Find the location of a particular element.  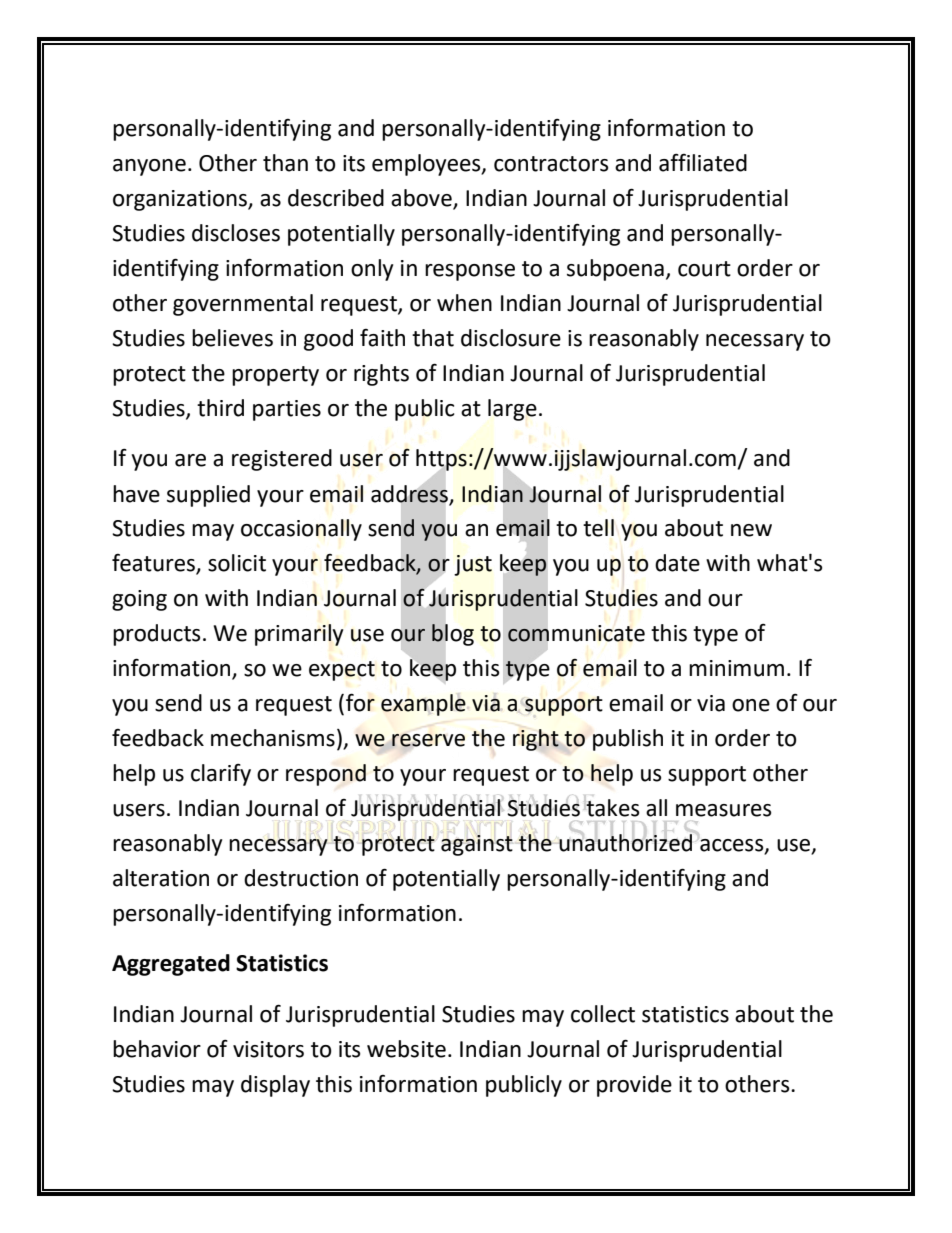

organizations is located at coordinates (181, 200).
